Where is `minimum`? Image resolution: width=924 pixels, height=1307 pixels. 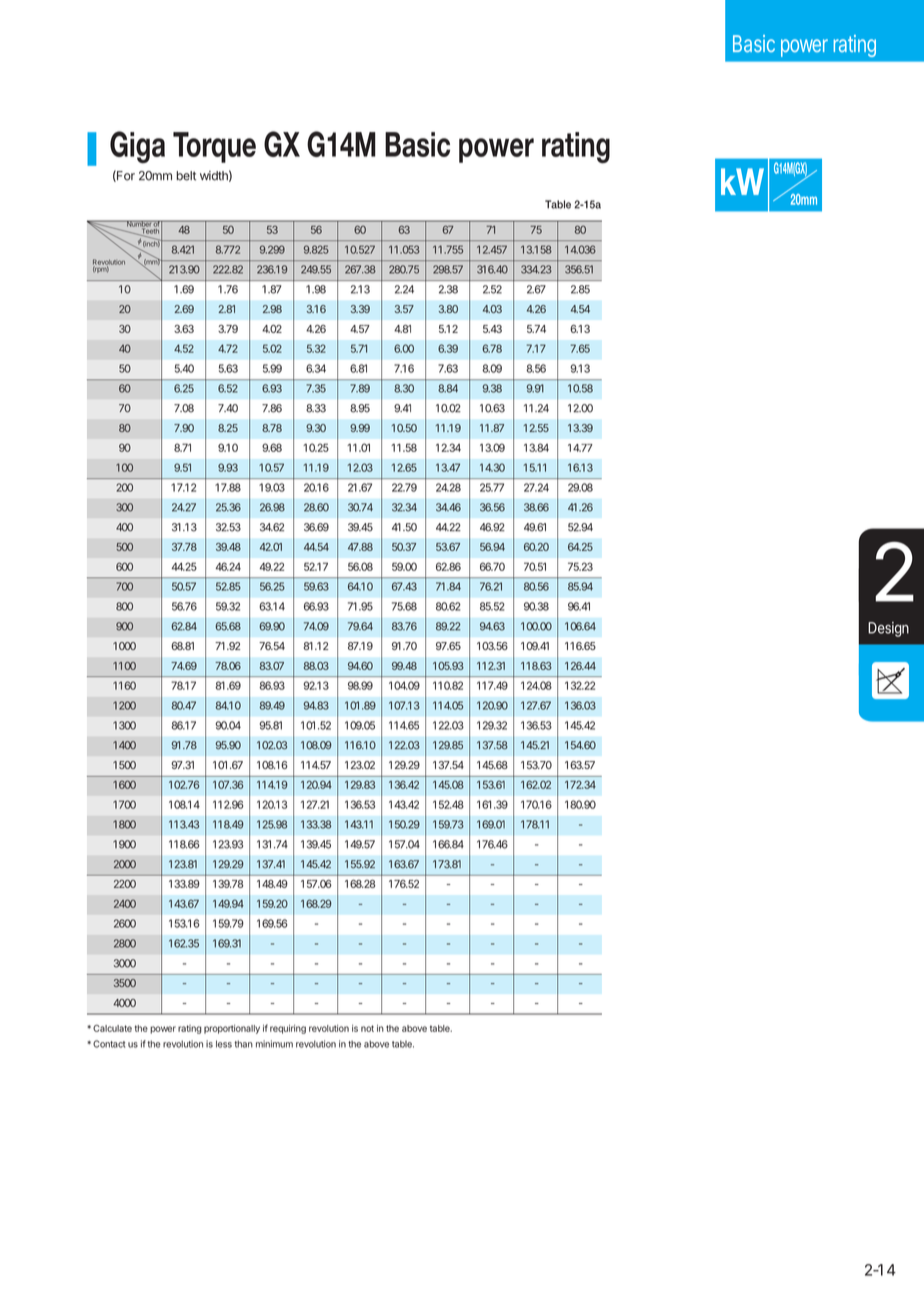
minimum is located at coordinates (274, 1044).
